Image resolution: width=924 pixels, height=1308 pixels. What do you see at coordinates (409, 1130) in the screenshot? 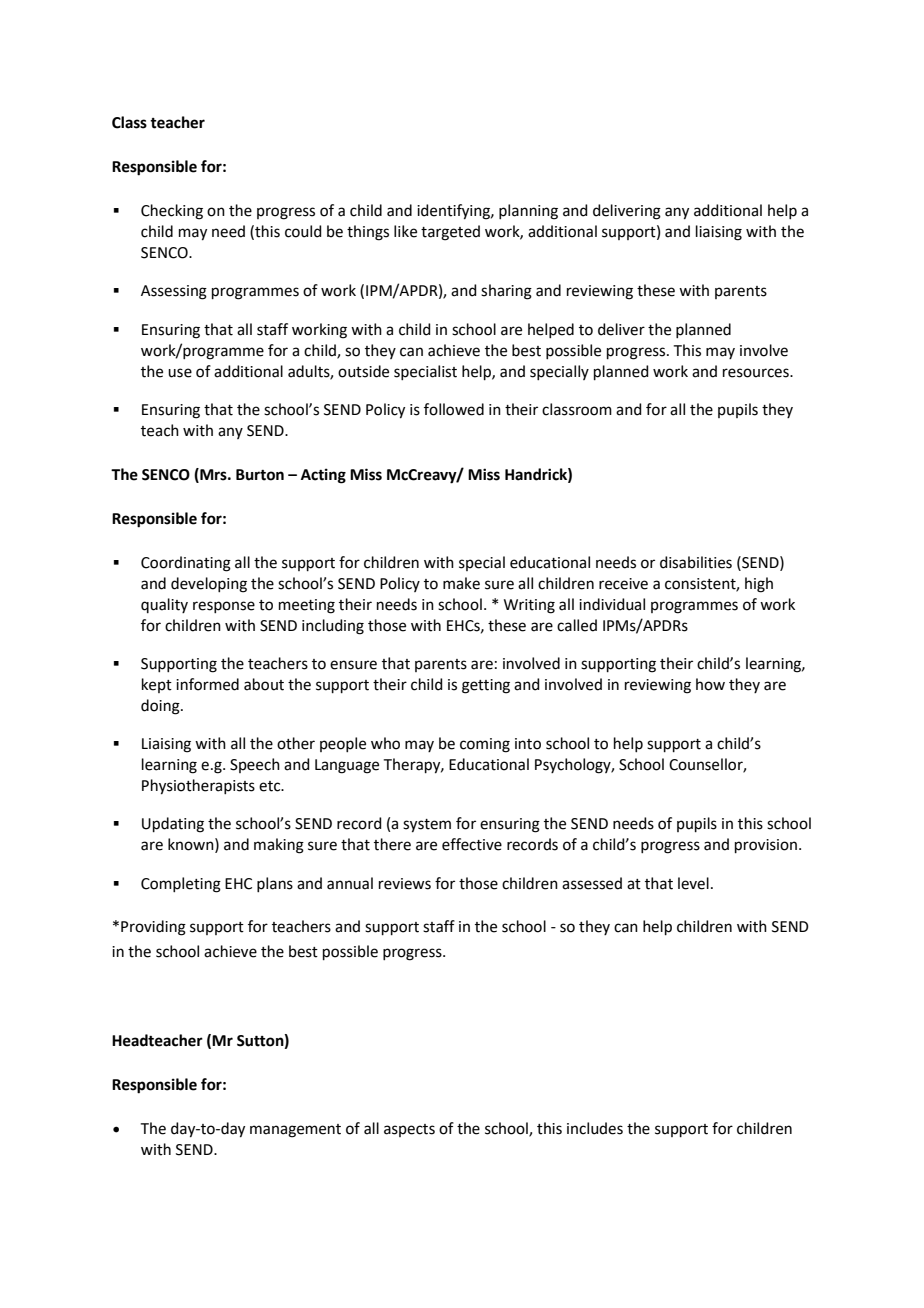
I see `aspects` at bounding box center [409, 1130].
